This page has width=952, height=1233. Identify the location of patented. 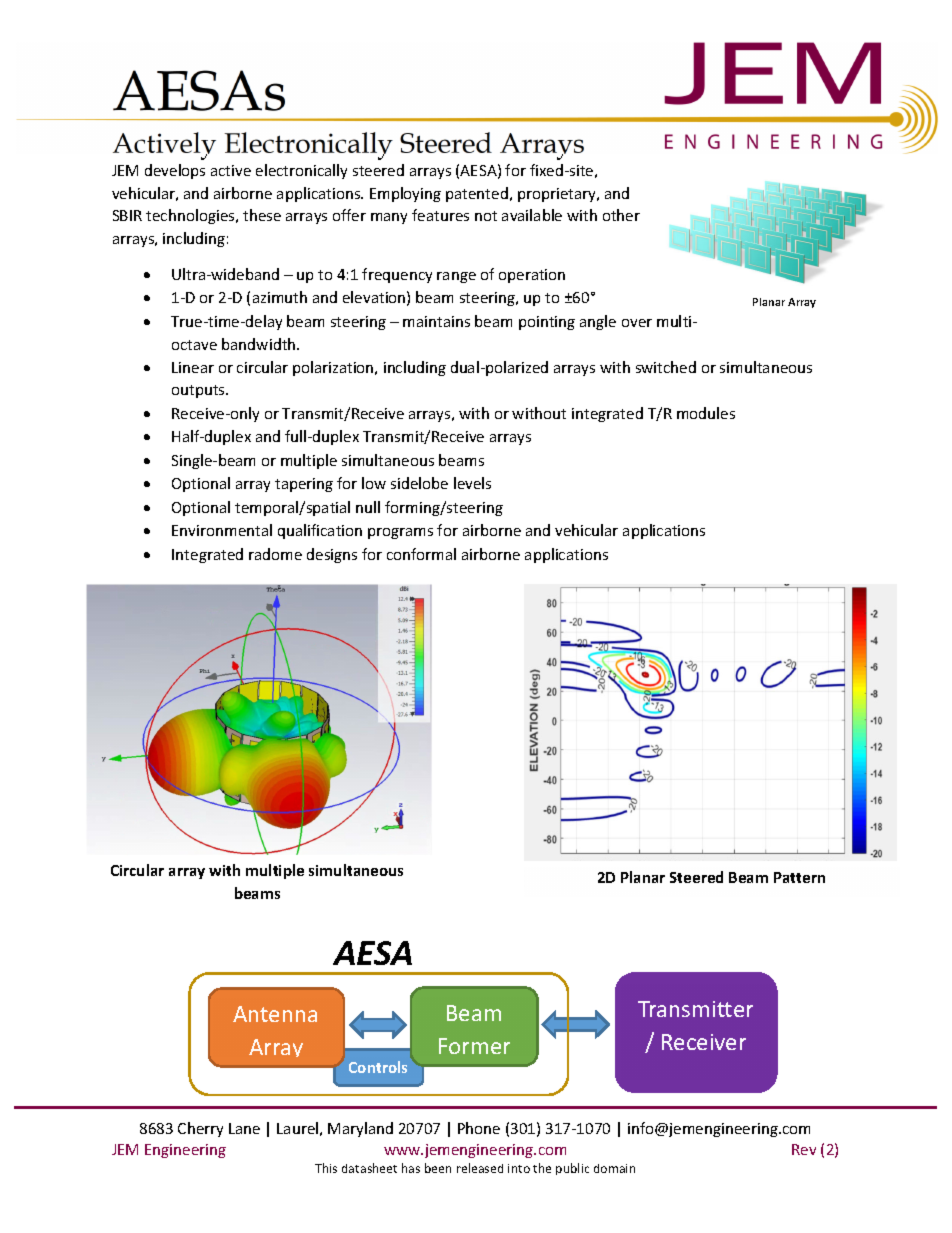
(477, 194).
